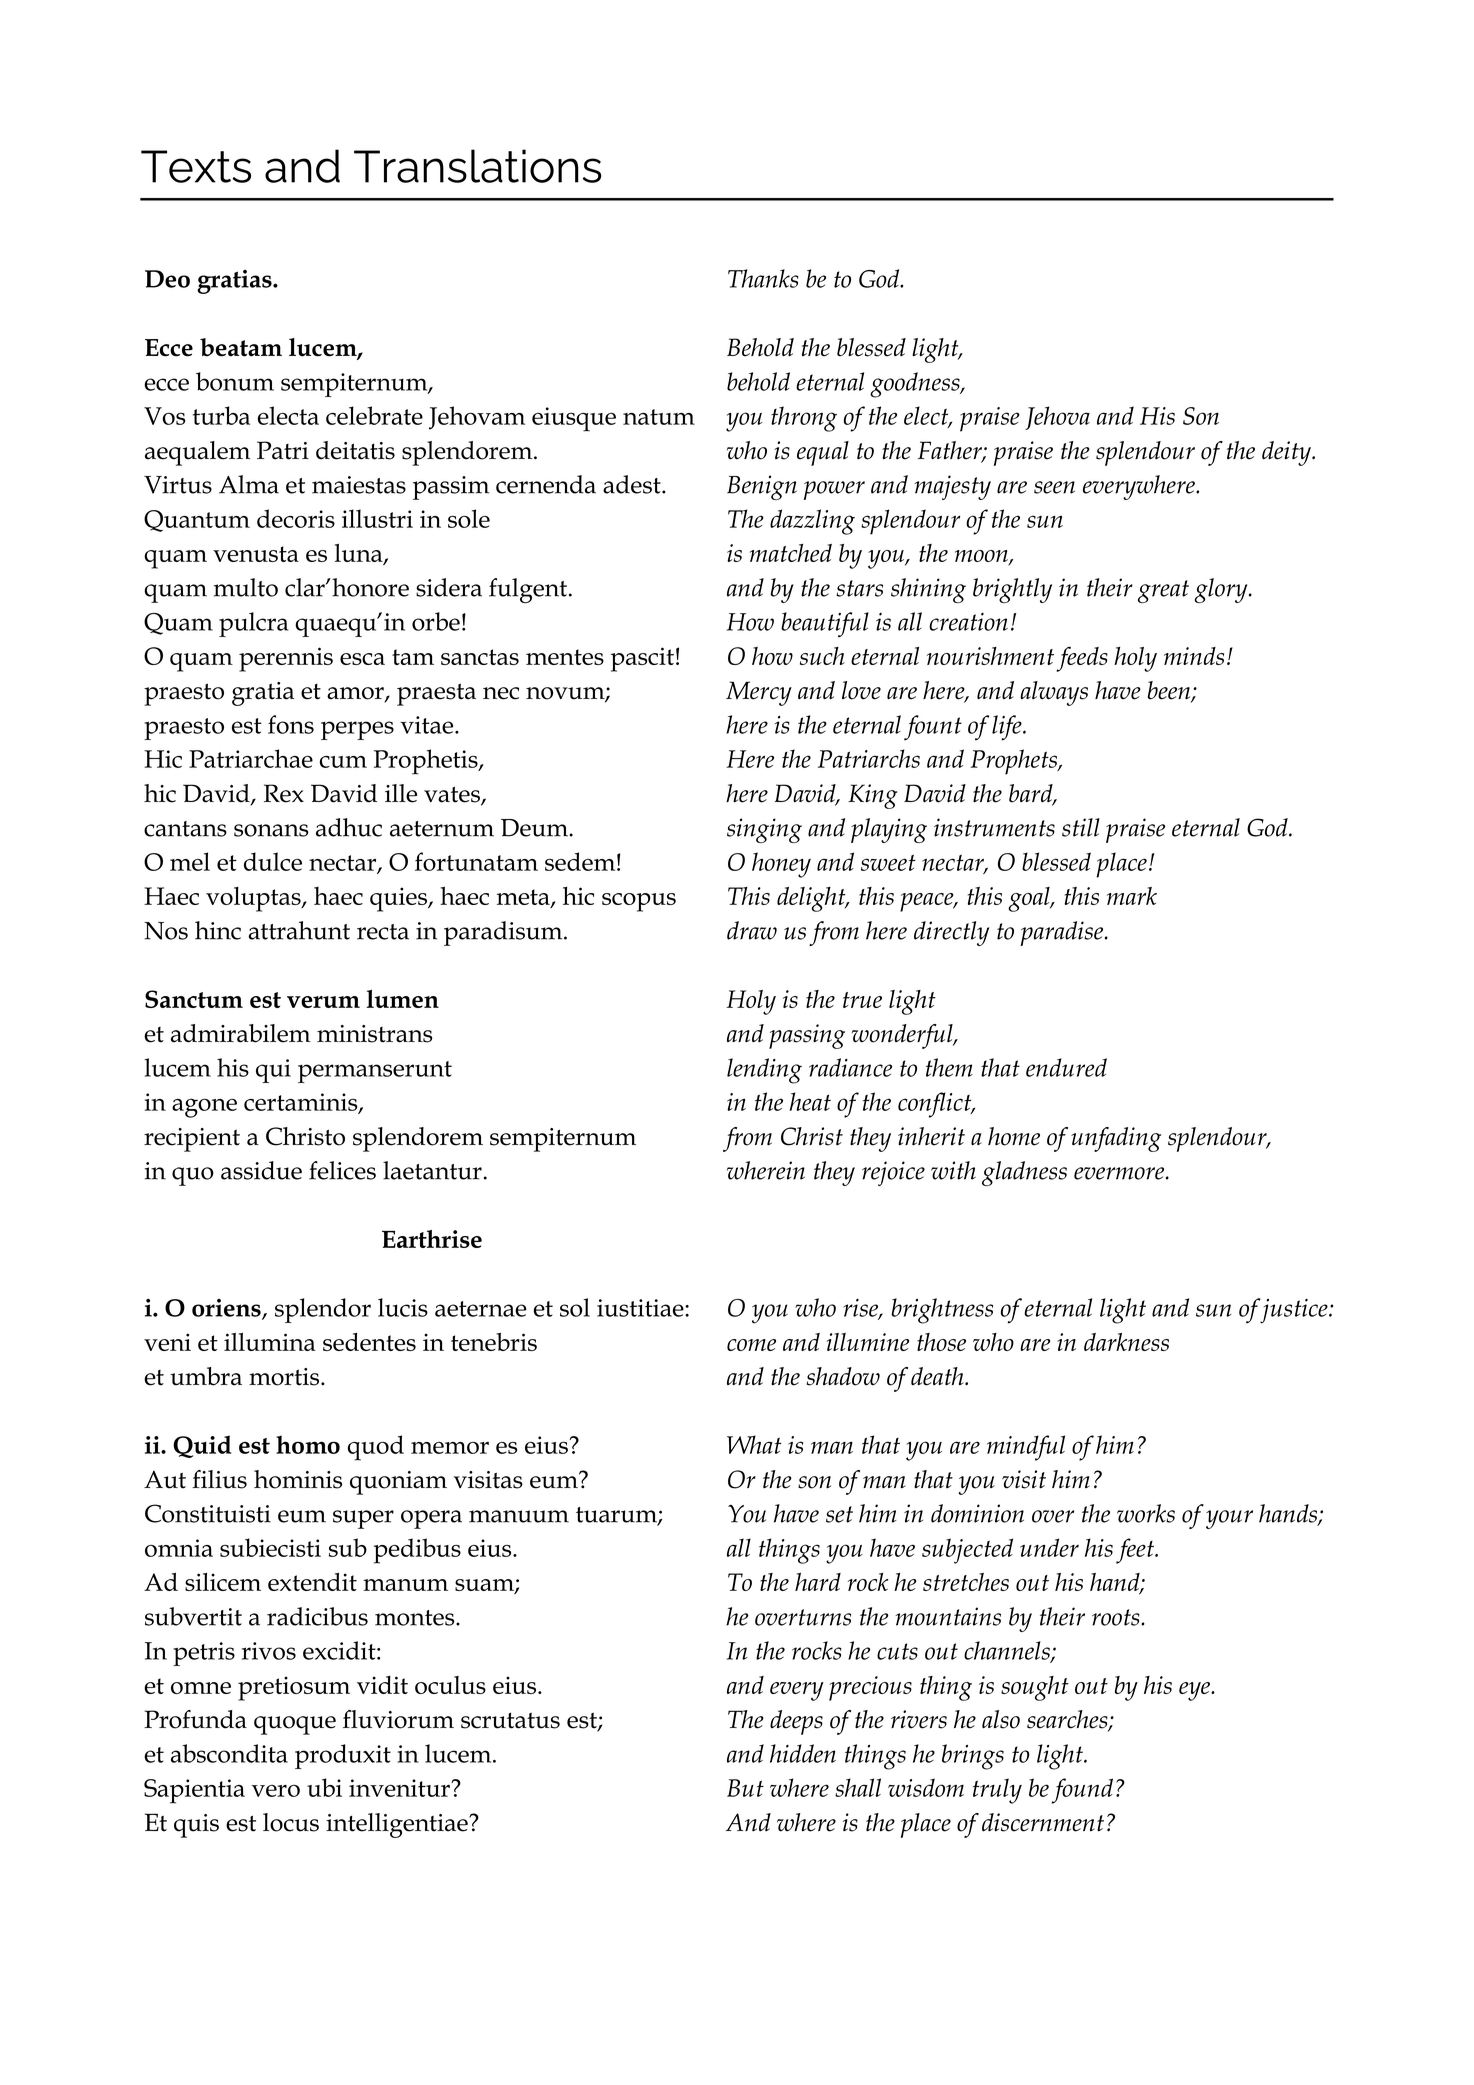 The image size is (1474, 2085). I want to click on Thanks, so click(763, 278).
